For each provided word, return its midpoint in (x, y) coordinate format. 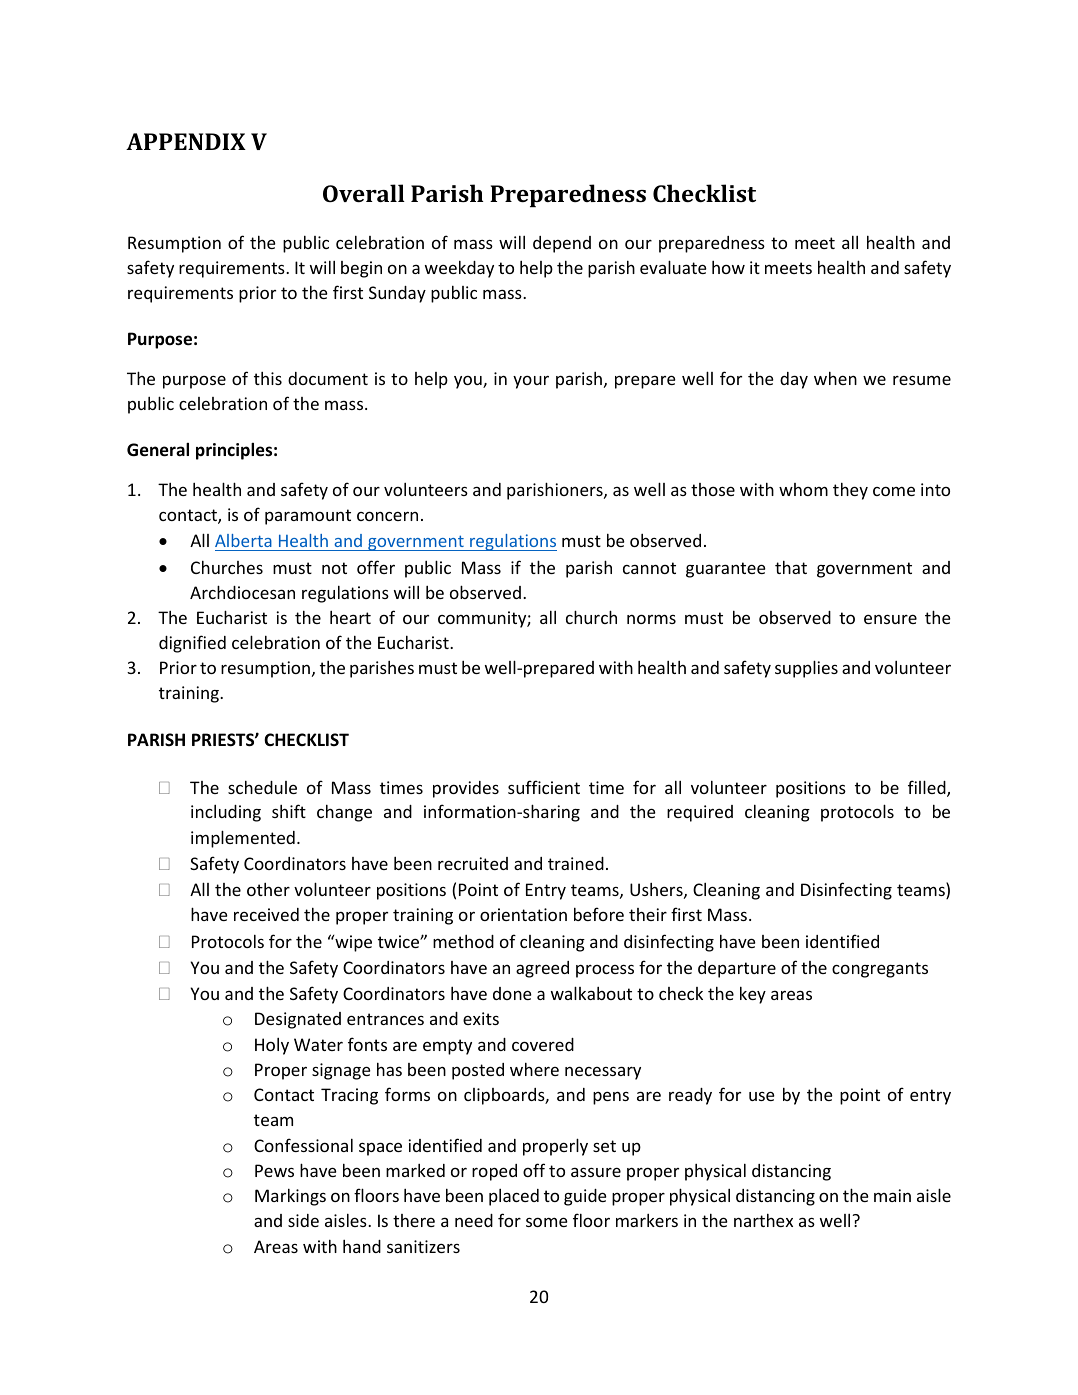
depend (562, 244)
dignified (192, 644)
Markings (290, 1197)
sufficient (544, 787)
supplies (806, 669)
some (547, 1222)
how (728, 267)
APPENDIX (186, 141)
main (892, 1195)
